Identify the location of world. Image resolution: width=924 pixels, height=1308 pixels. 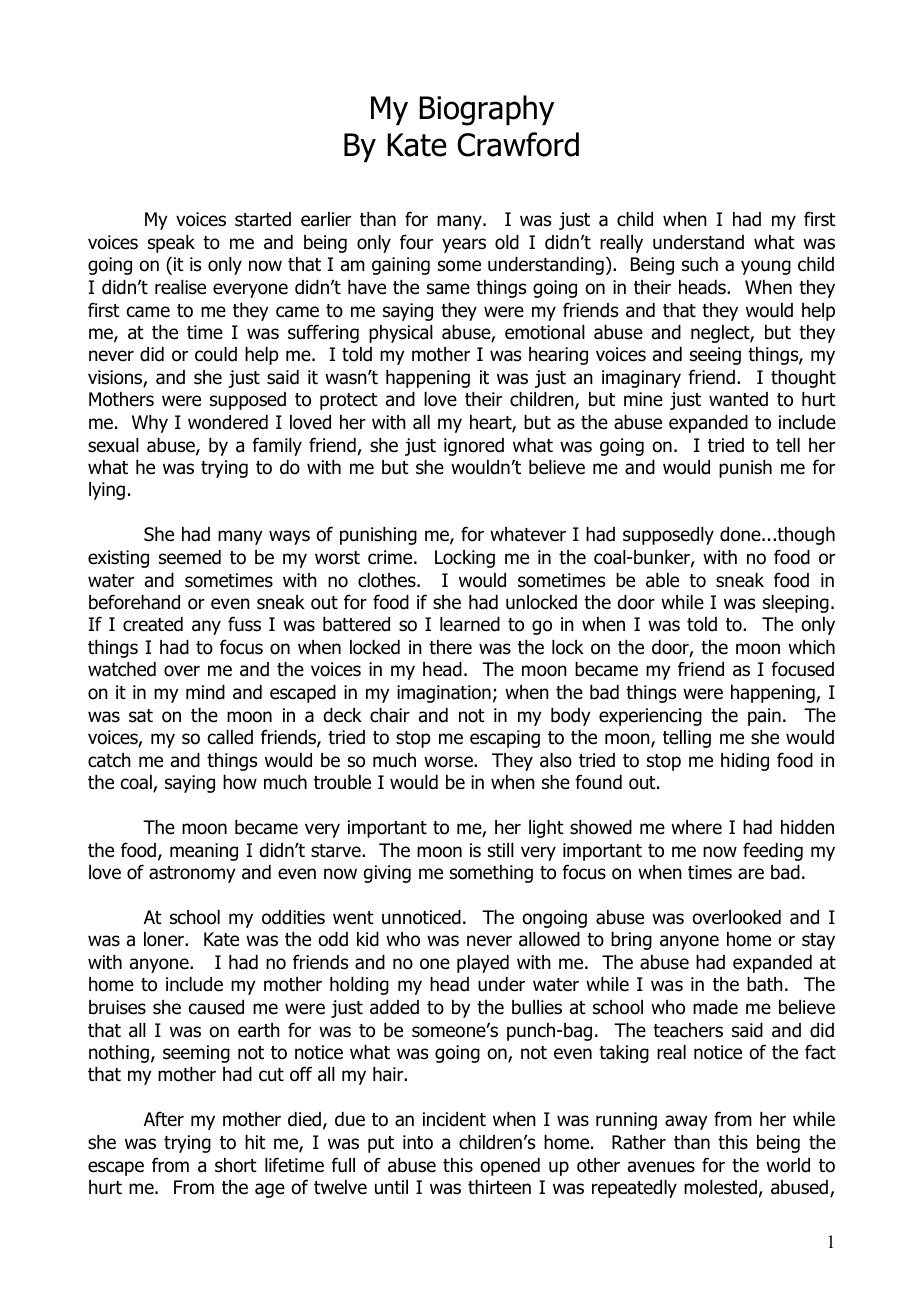
(788, 1165).
